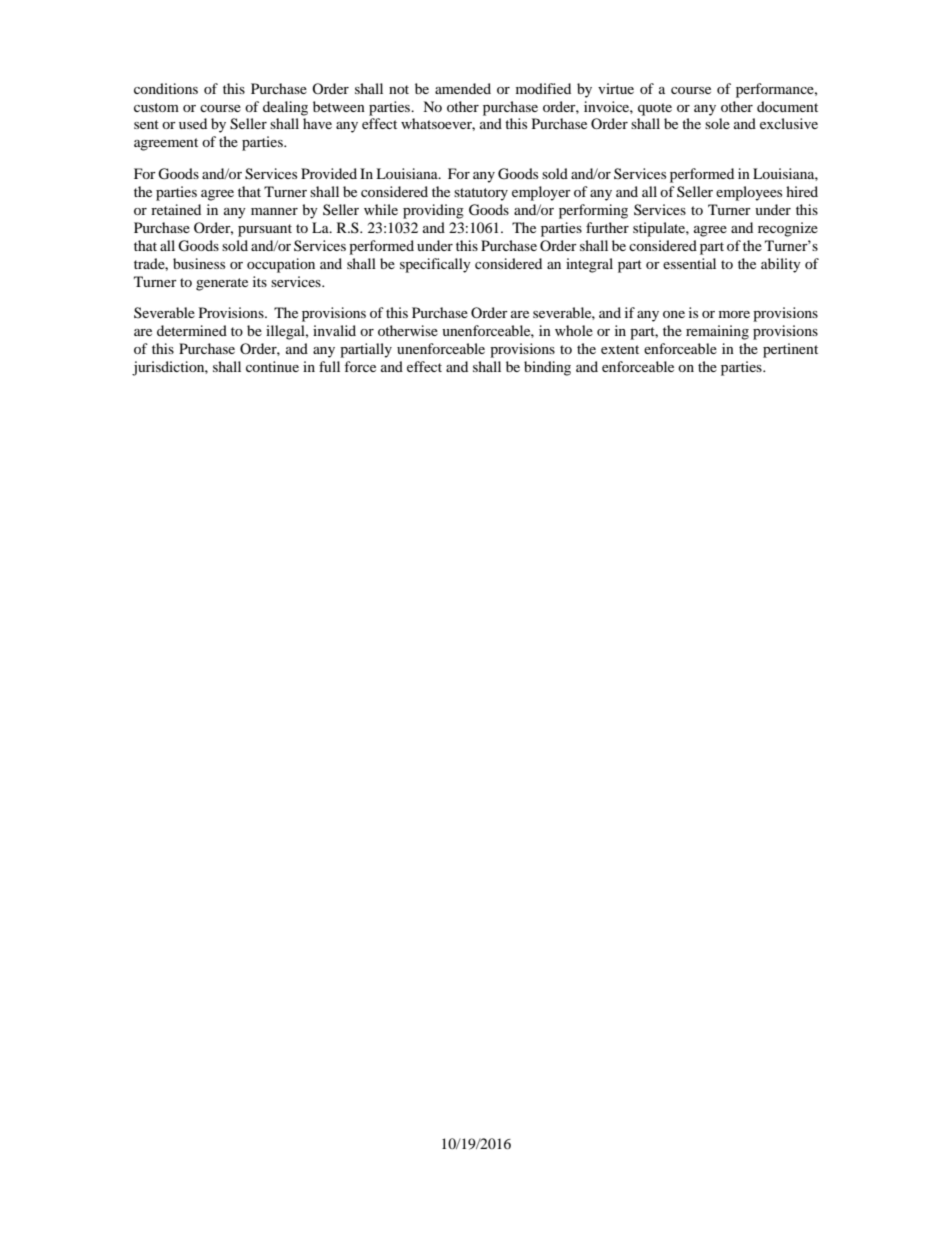  What do you see at coordinates (433, 211) in the screenshot?
I see `providing` at bounding box center [433, 211].
